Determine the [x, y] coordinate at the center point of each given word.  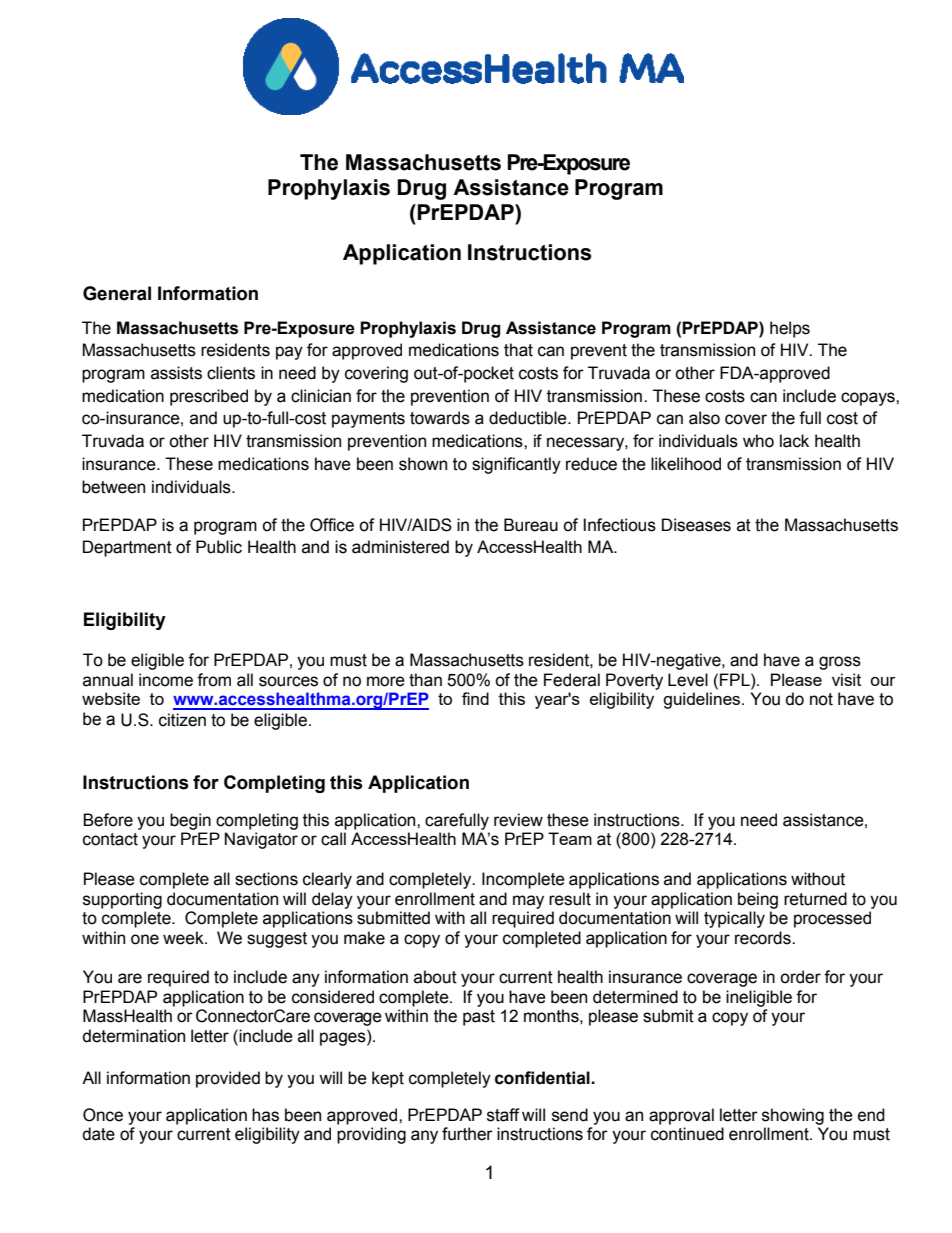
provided [228, 1079]
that [518, 350]
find [475, 698]
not [821, 699]
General [117, 293]
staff [503, 1115]
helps [790, 329]
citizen [182, 720]
